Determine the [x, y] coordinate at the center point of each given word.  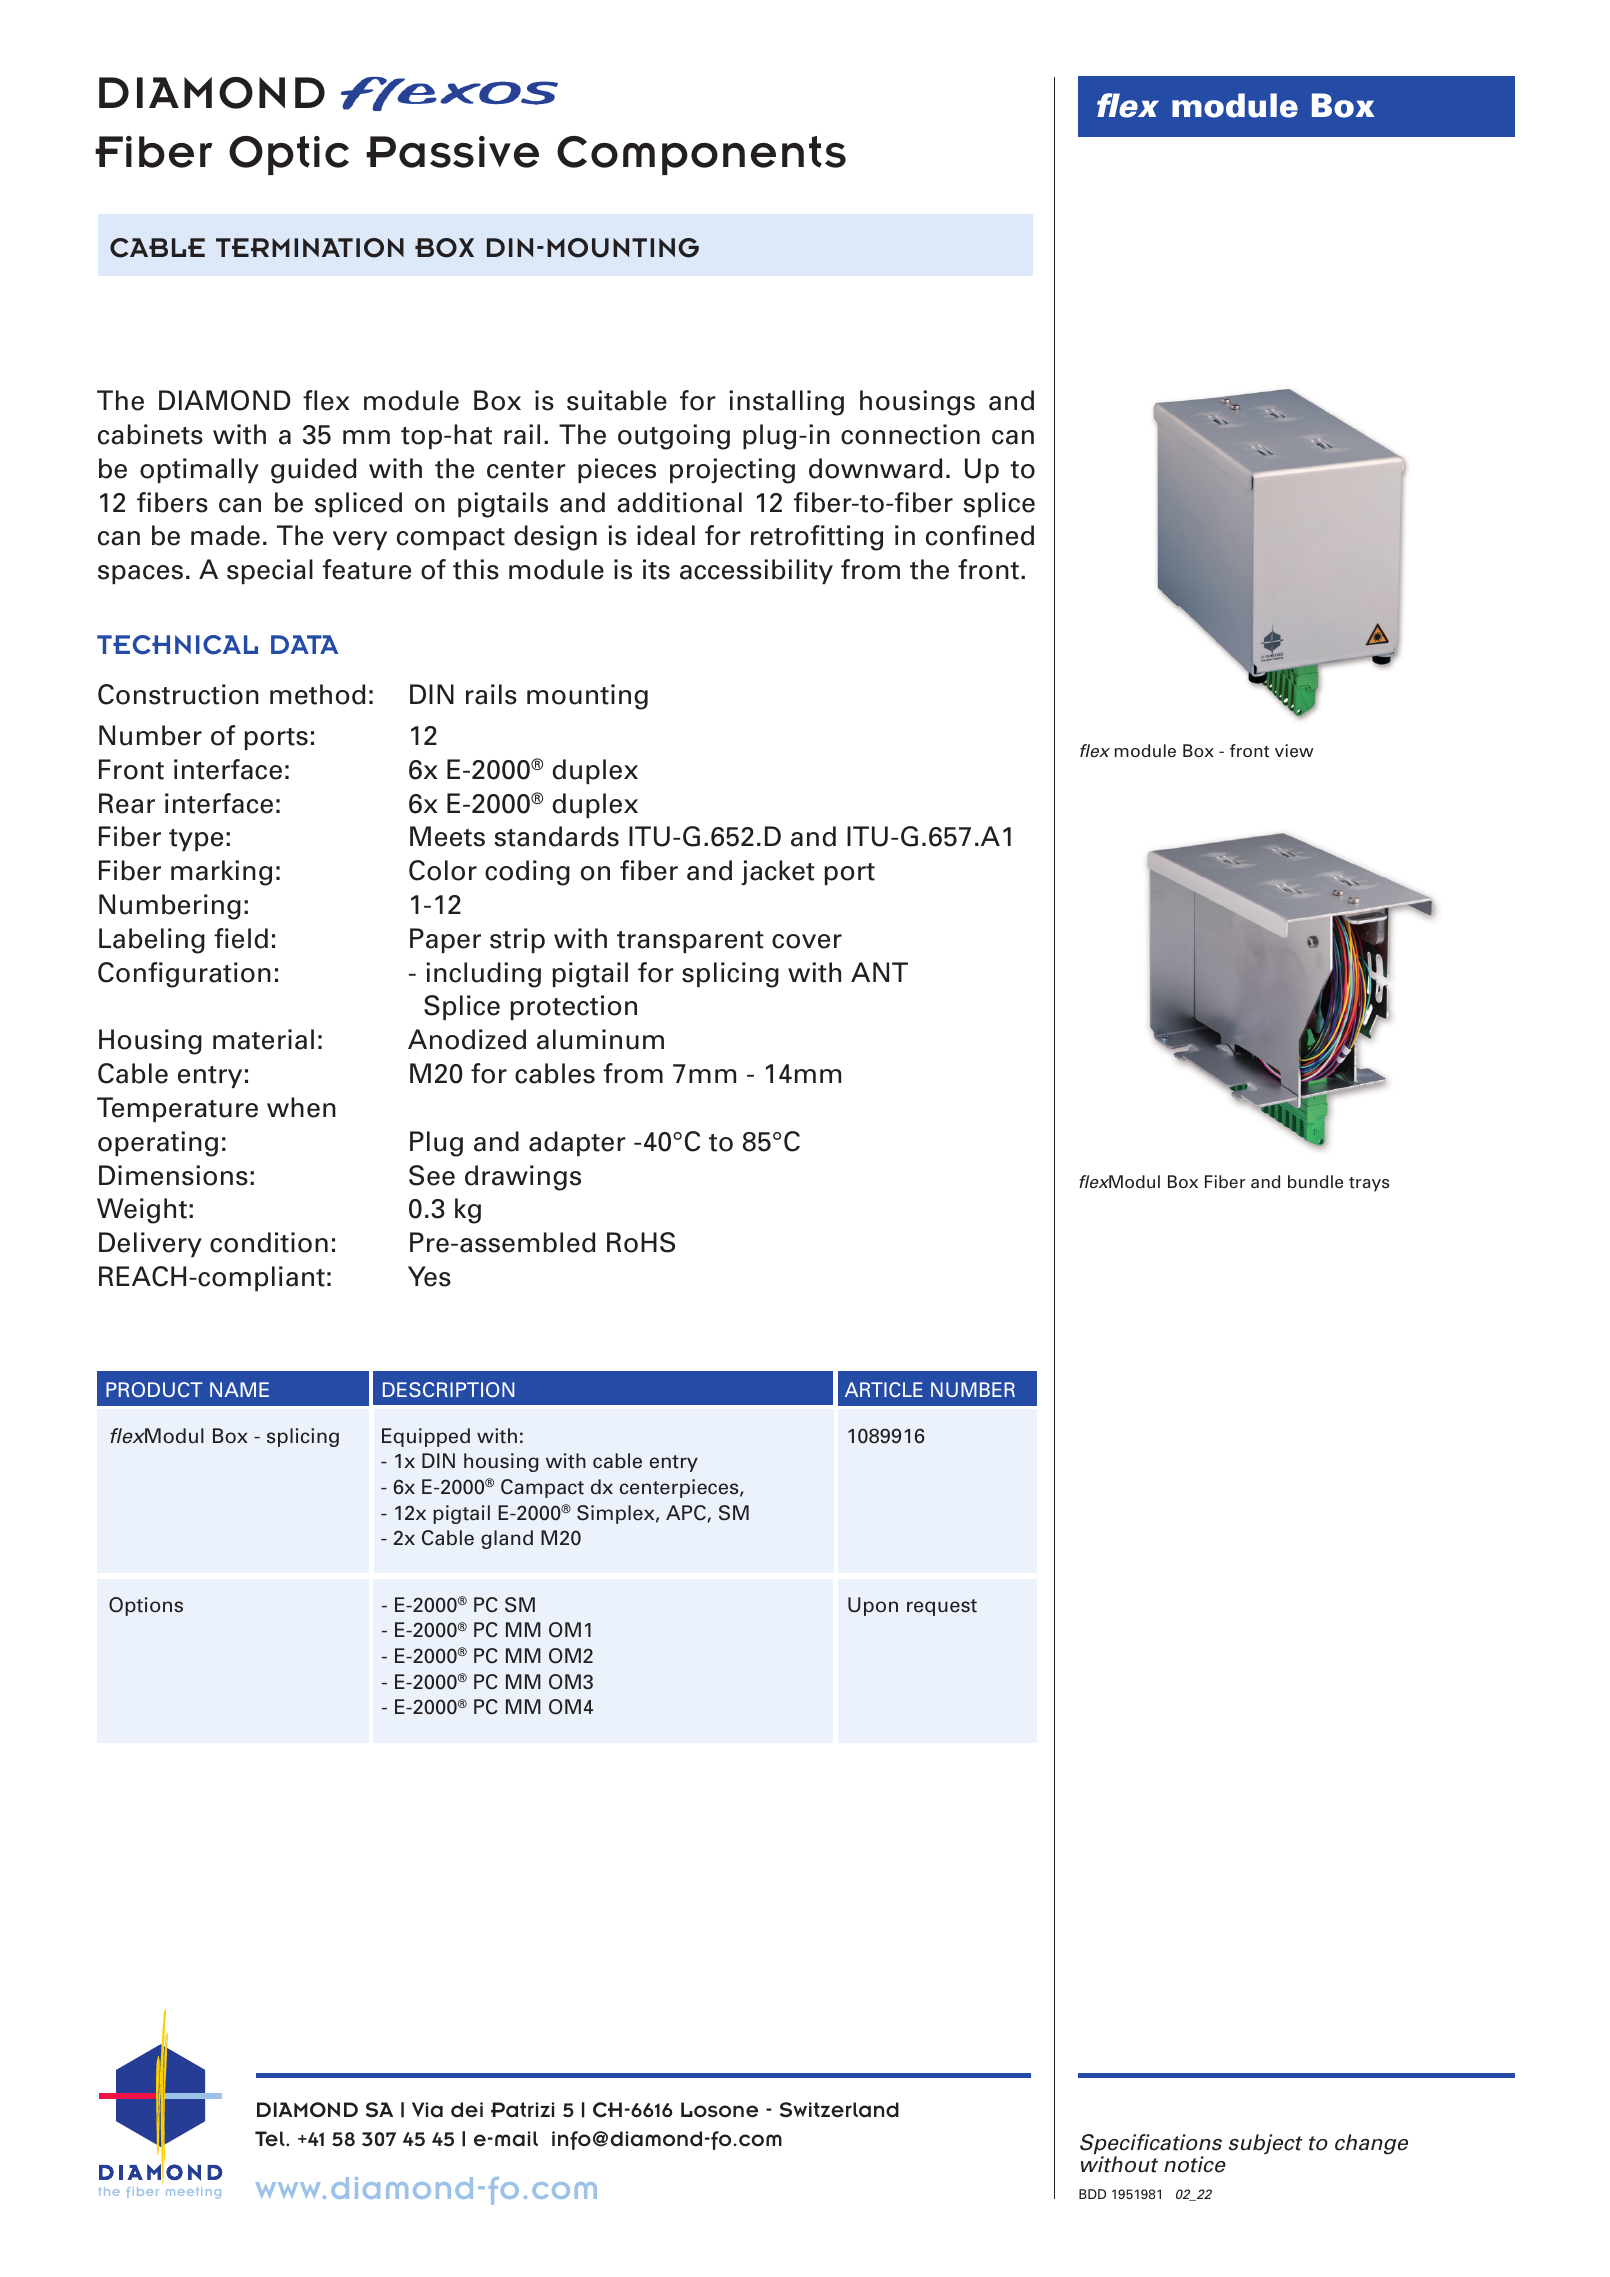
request [942, 1607]
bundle [1315, 1181]
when [301, 1107]
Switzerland [839, 2110]
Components [701, 155]
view [1294, 750]
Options [146, 1606]
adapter [577, 1143]
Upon [873, 1606]
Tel [271, 2139]
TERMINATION [310, 248]
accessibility [756, 571]
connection [910, 434]
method [318, 694]
